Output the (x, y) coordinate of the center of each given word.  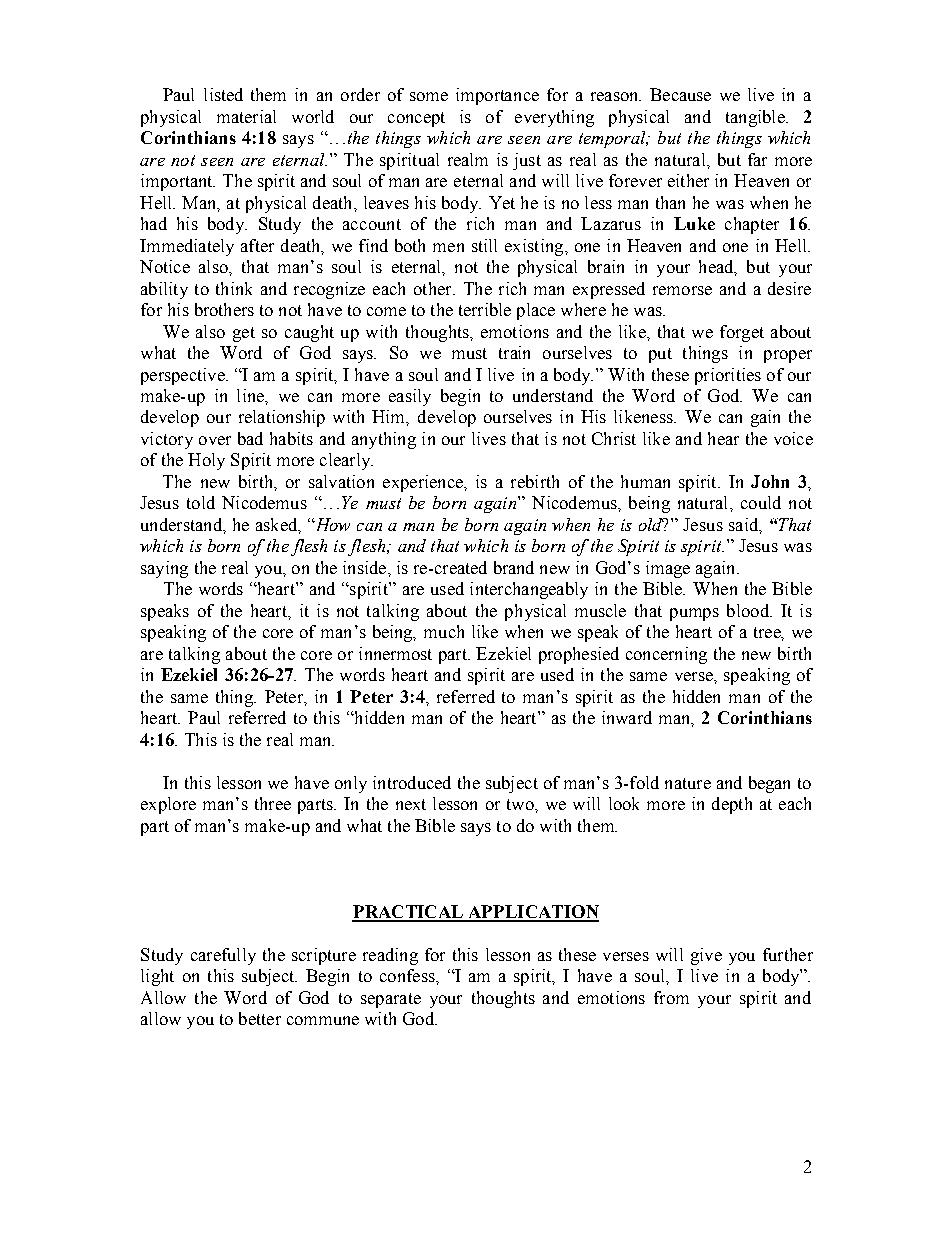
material (246, 116)
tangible (756, 118)
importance (497, 96)
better (260, 1018)
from (671, 997)
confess (408, 975)
